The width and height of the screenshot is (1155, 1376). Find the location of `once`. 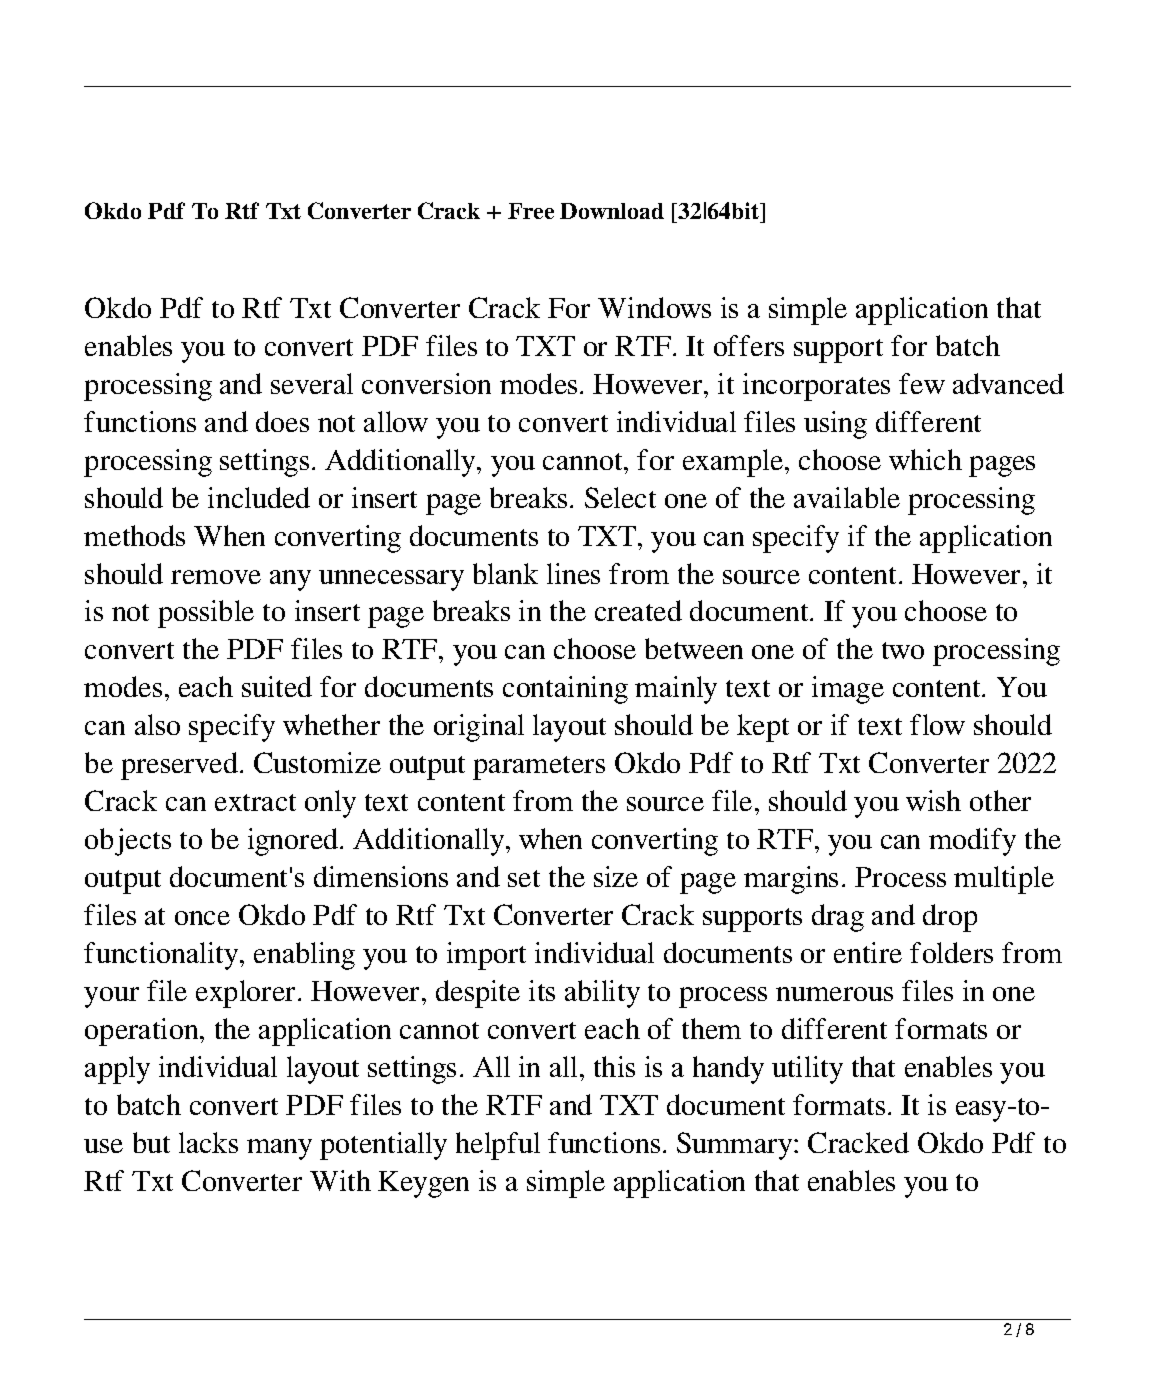

once is located at coordinates (202, 918).
